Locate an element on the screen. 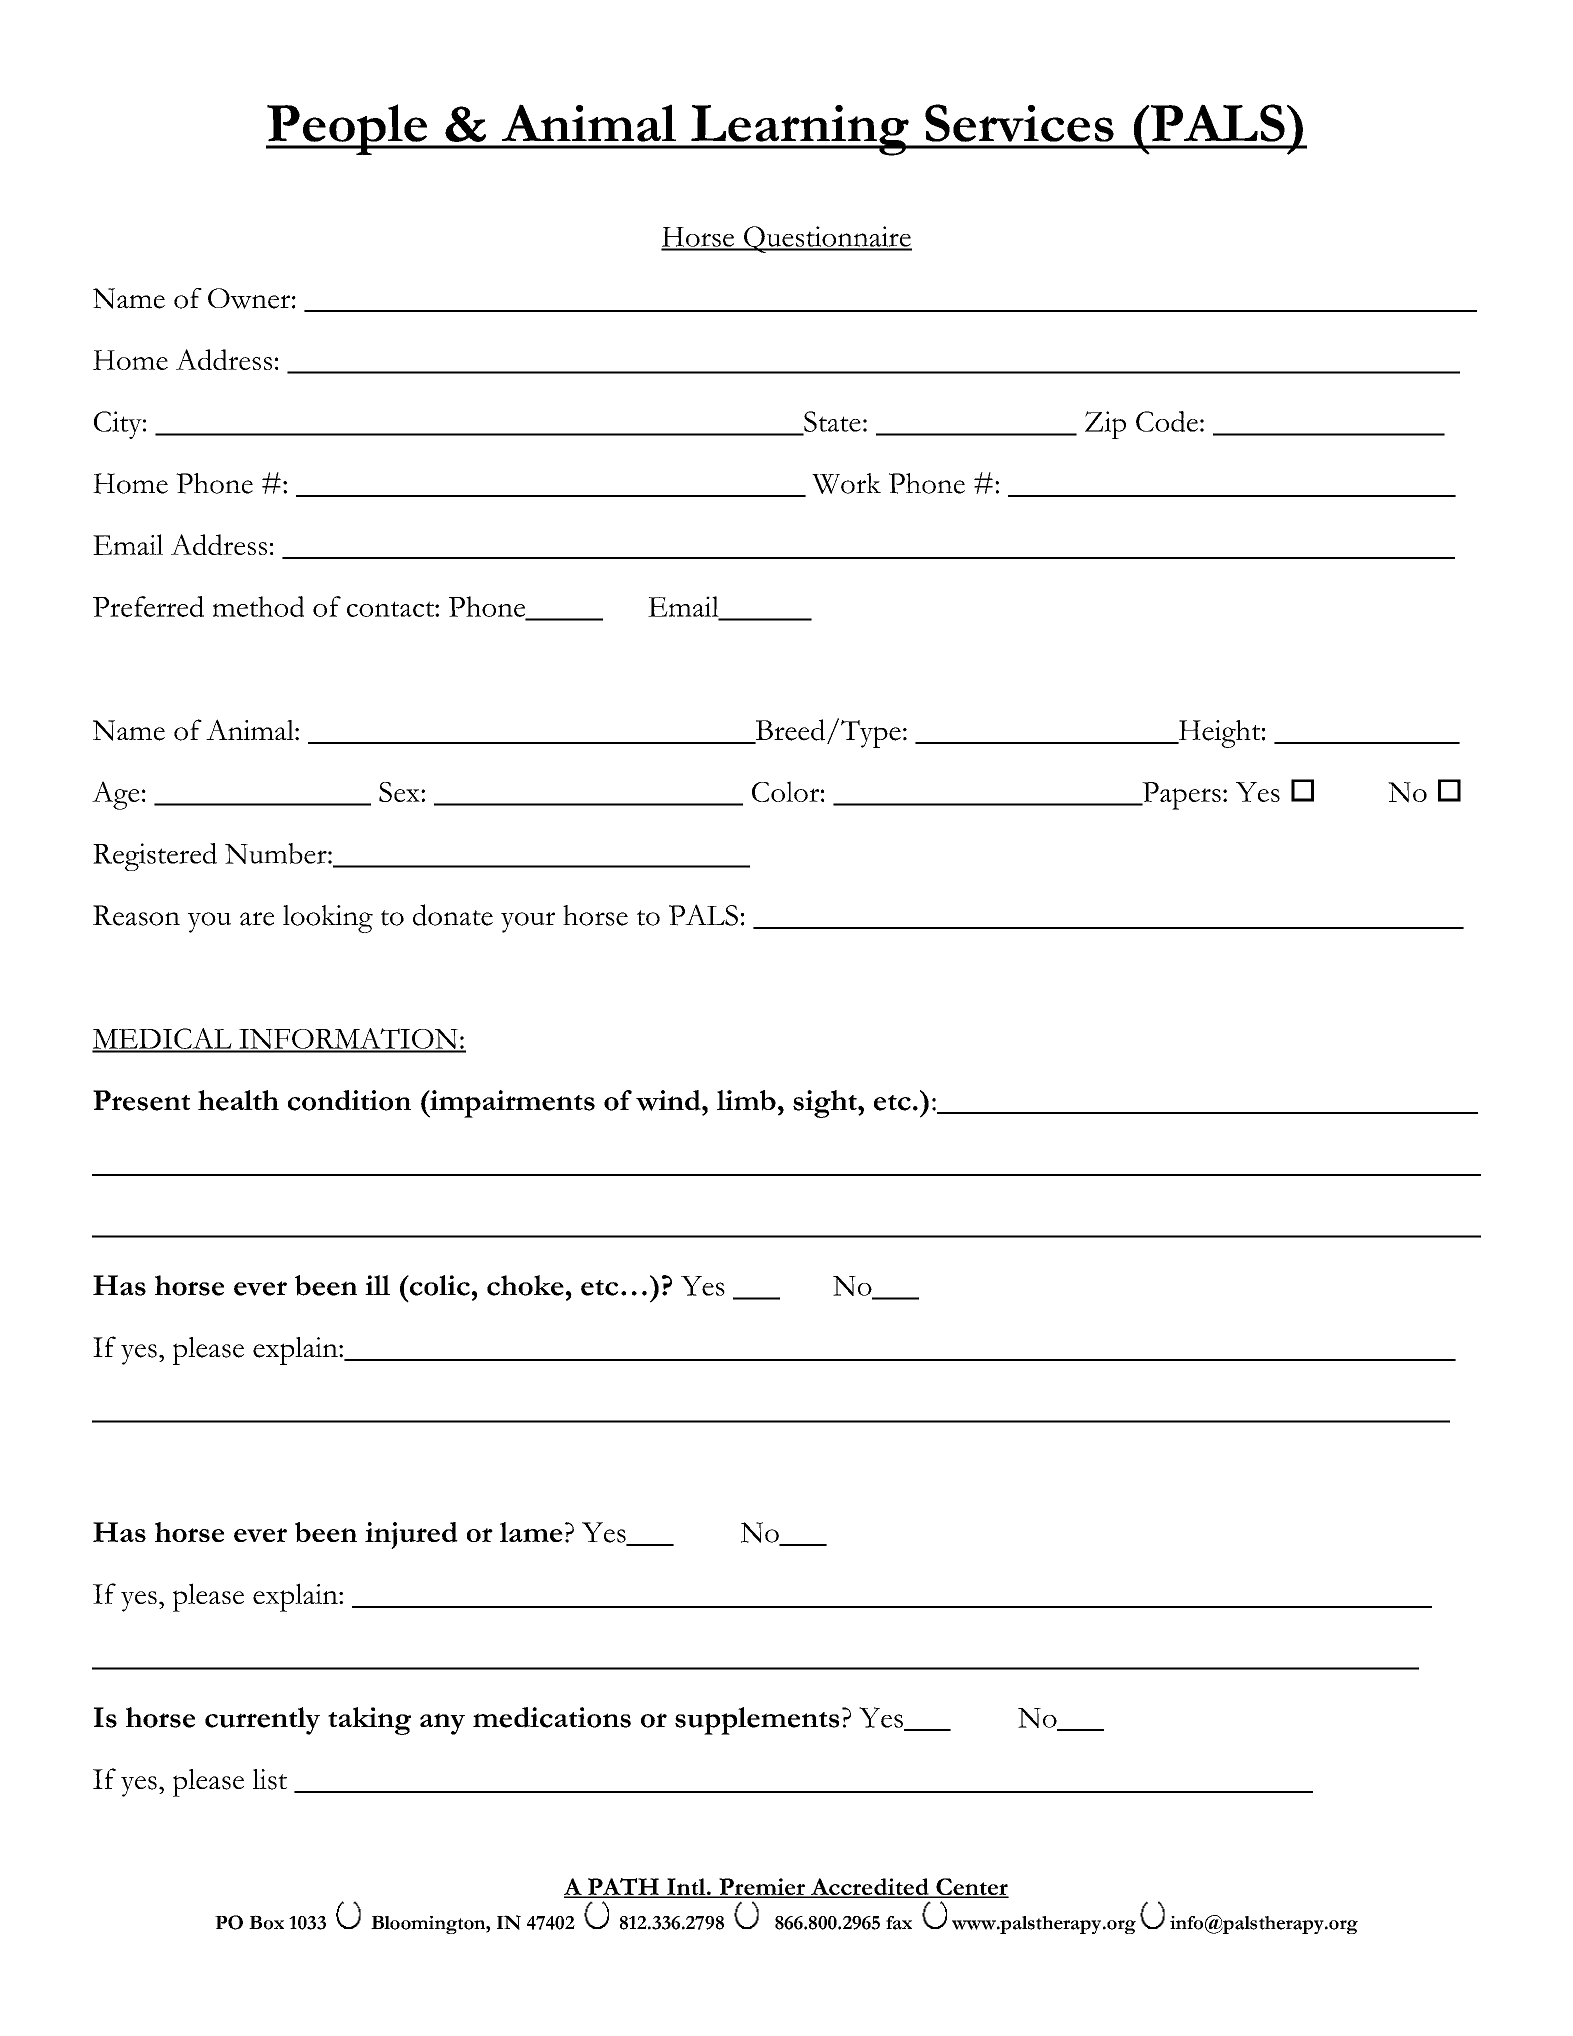 This screenshot has width=1573, height=2036. People is located at coordinates (348, 129).
